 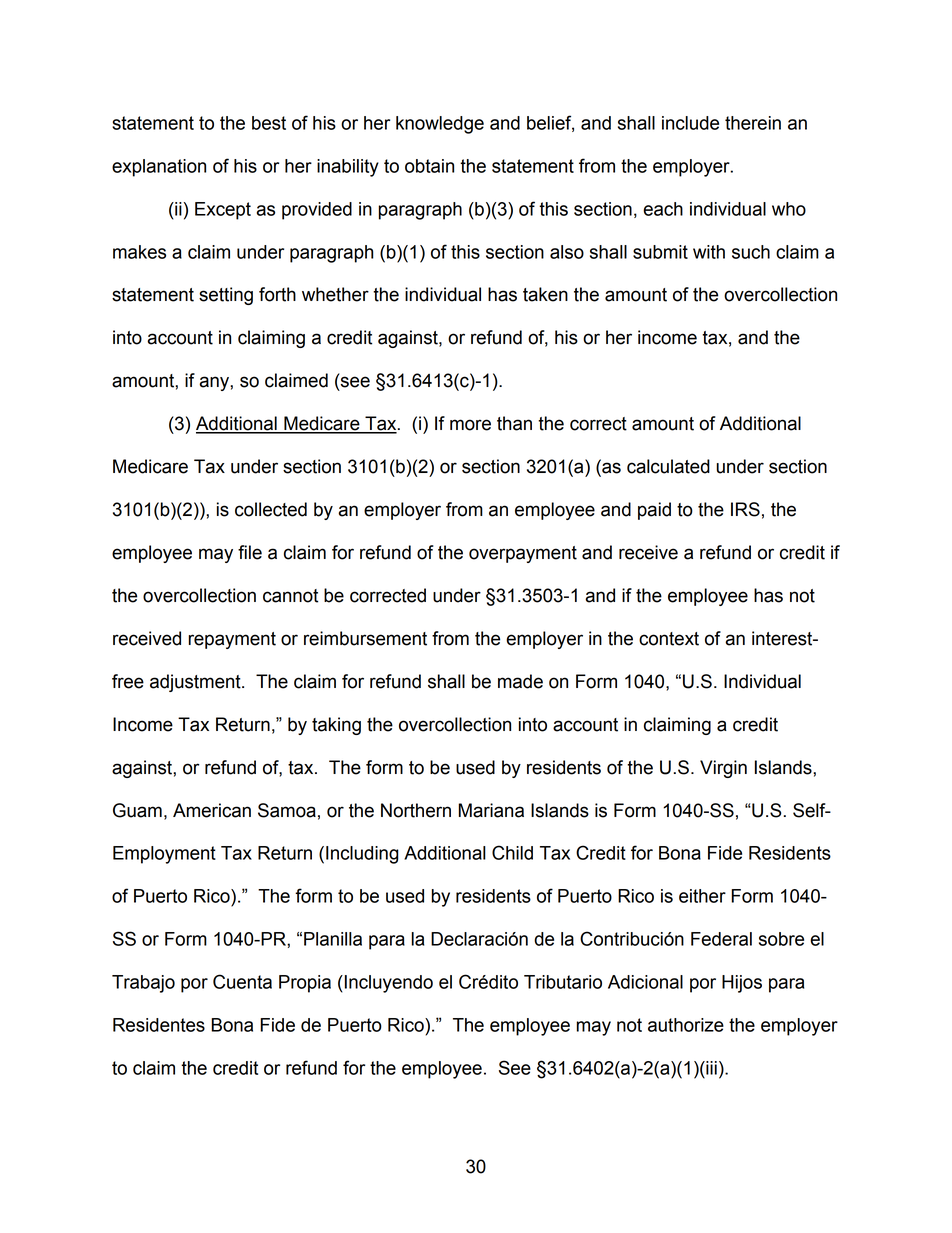 What do you see at coordinates (723, 769) in the page?
I see `Virgin` at bounding box center [723, 769].
